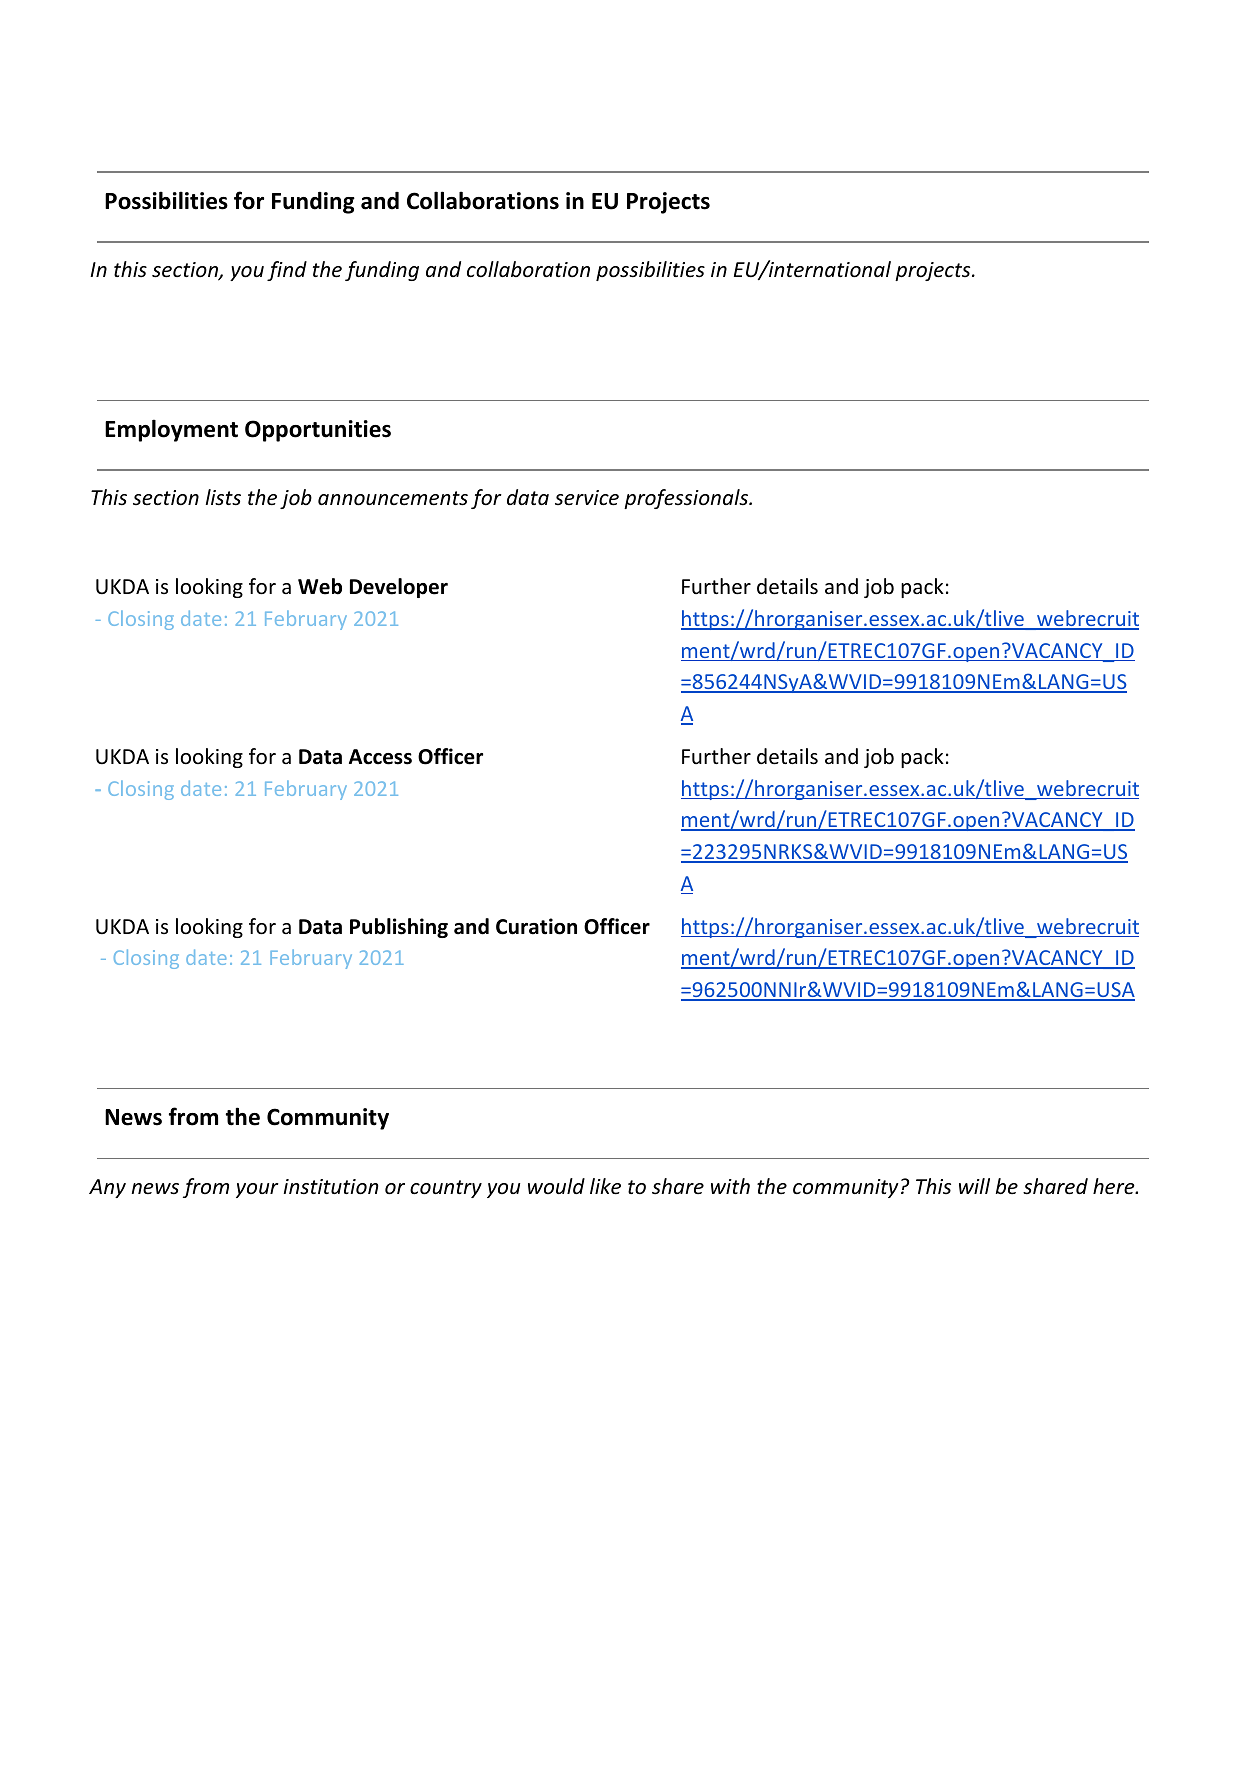  Describe the element at coordinates (399, 588) in the screenshot. I see `Developer` at that location.
